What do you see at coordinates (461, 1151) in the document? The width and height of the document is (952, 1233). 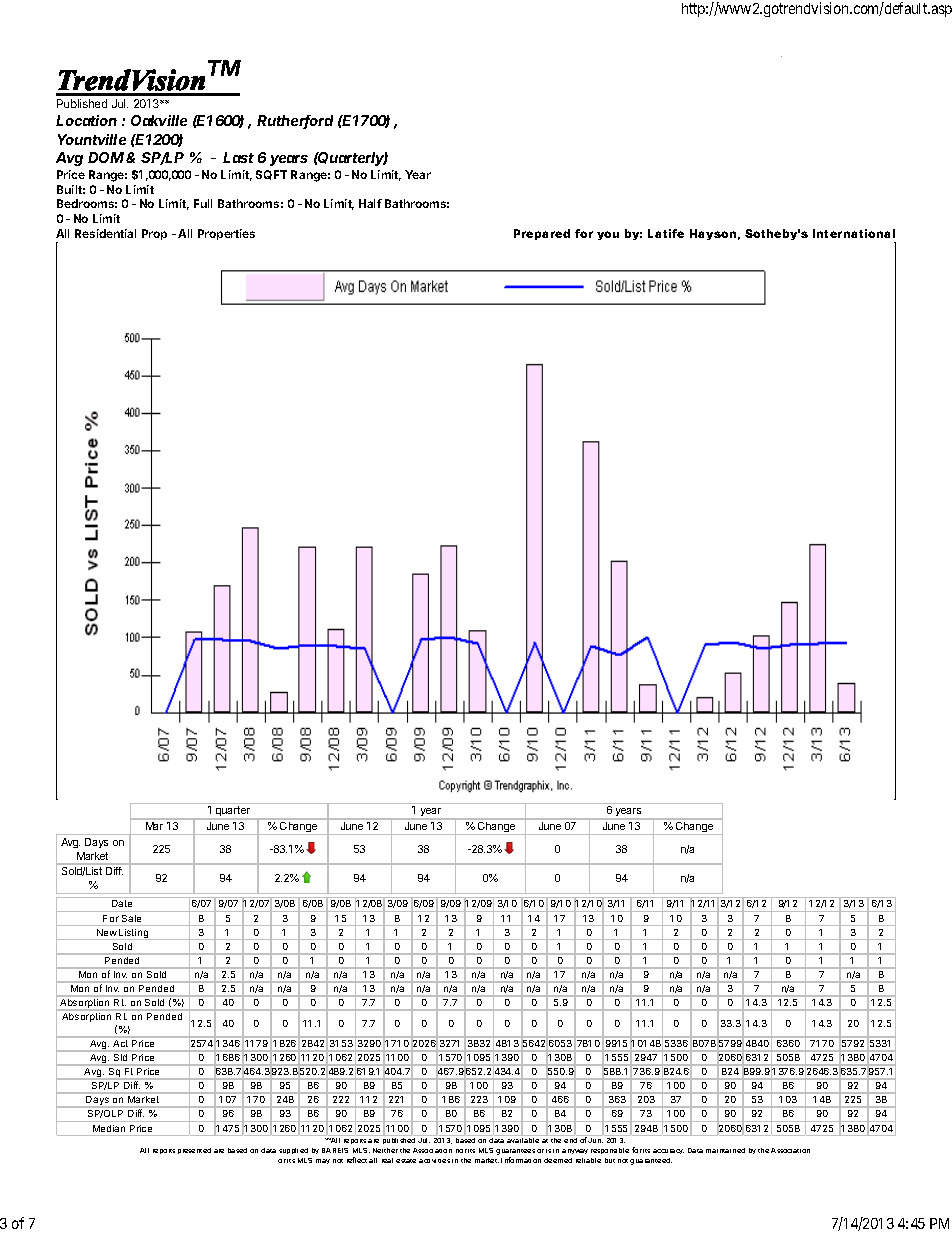 I see `nor` at bounding box center [461, 1151].
